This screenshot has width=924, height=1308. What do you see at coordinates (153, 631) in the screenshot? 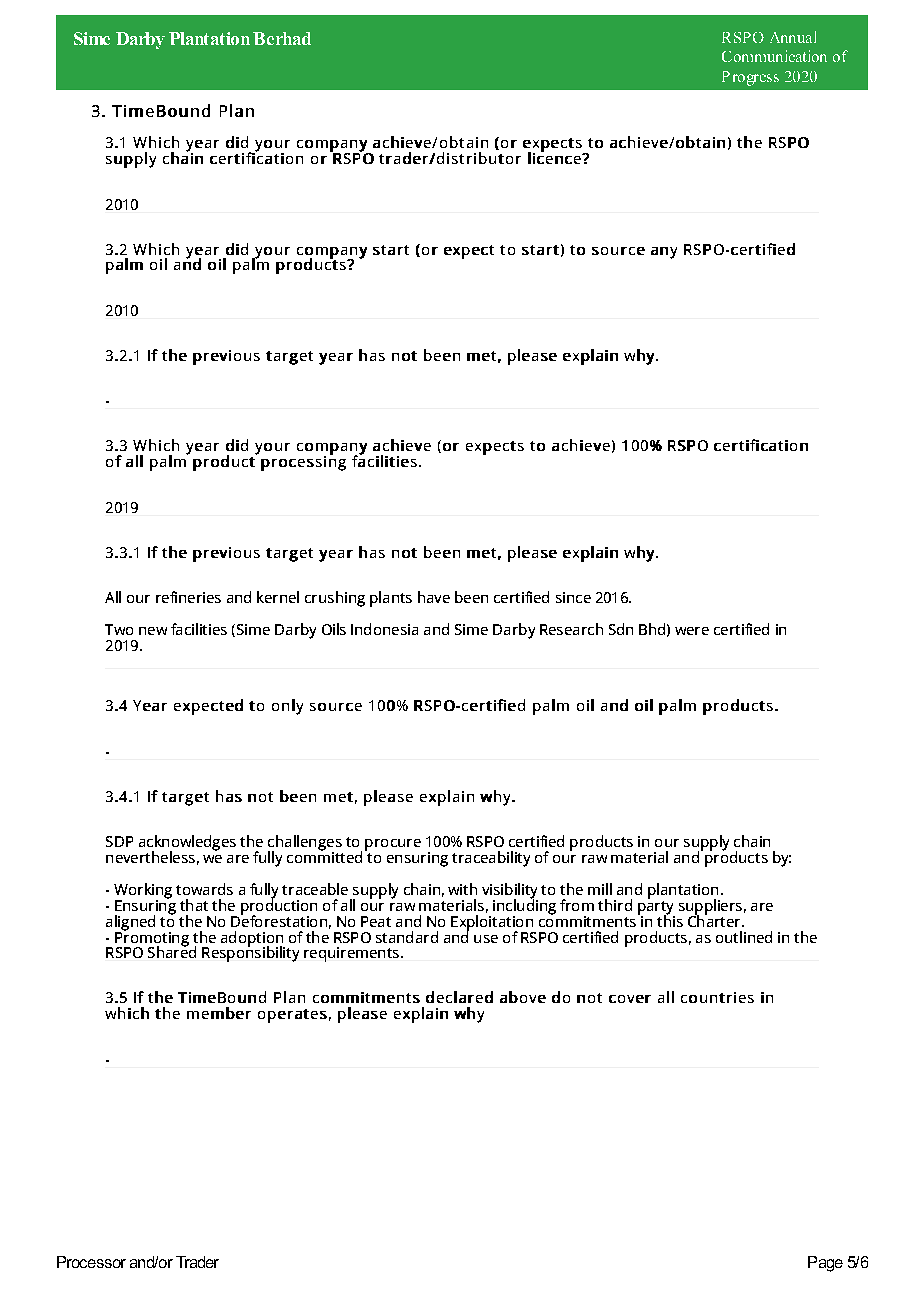
I see `new` at bounding box center [153, 631].
